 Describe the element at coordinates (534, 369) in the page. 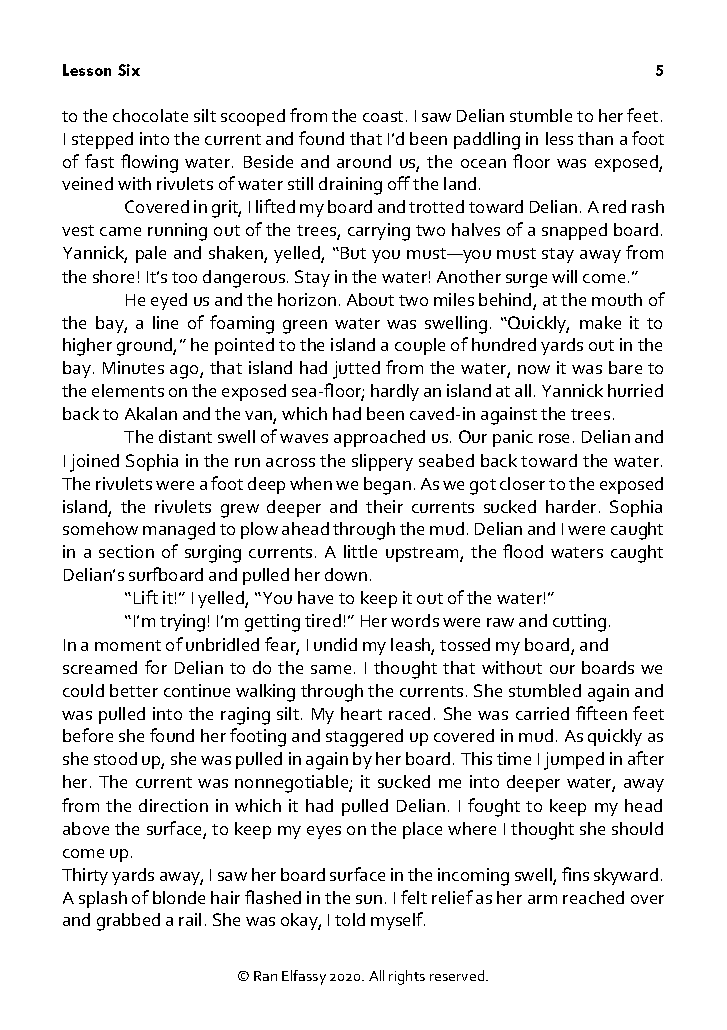

I see `now` at that location.
